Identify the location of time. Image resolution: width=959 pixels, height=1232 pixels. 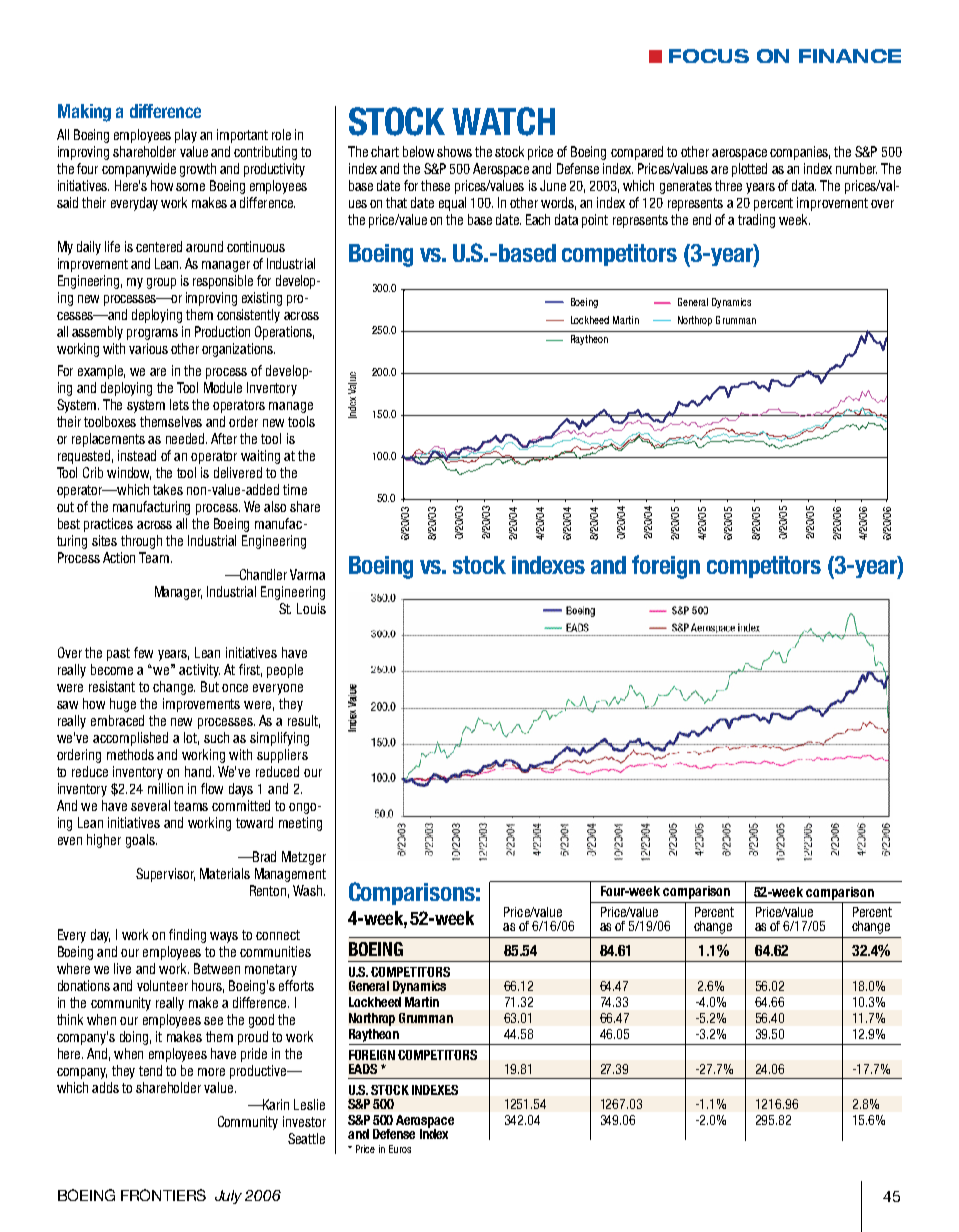
(295, 489).
